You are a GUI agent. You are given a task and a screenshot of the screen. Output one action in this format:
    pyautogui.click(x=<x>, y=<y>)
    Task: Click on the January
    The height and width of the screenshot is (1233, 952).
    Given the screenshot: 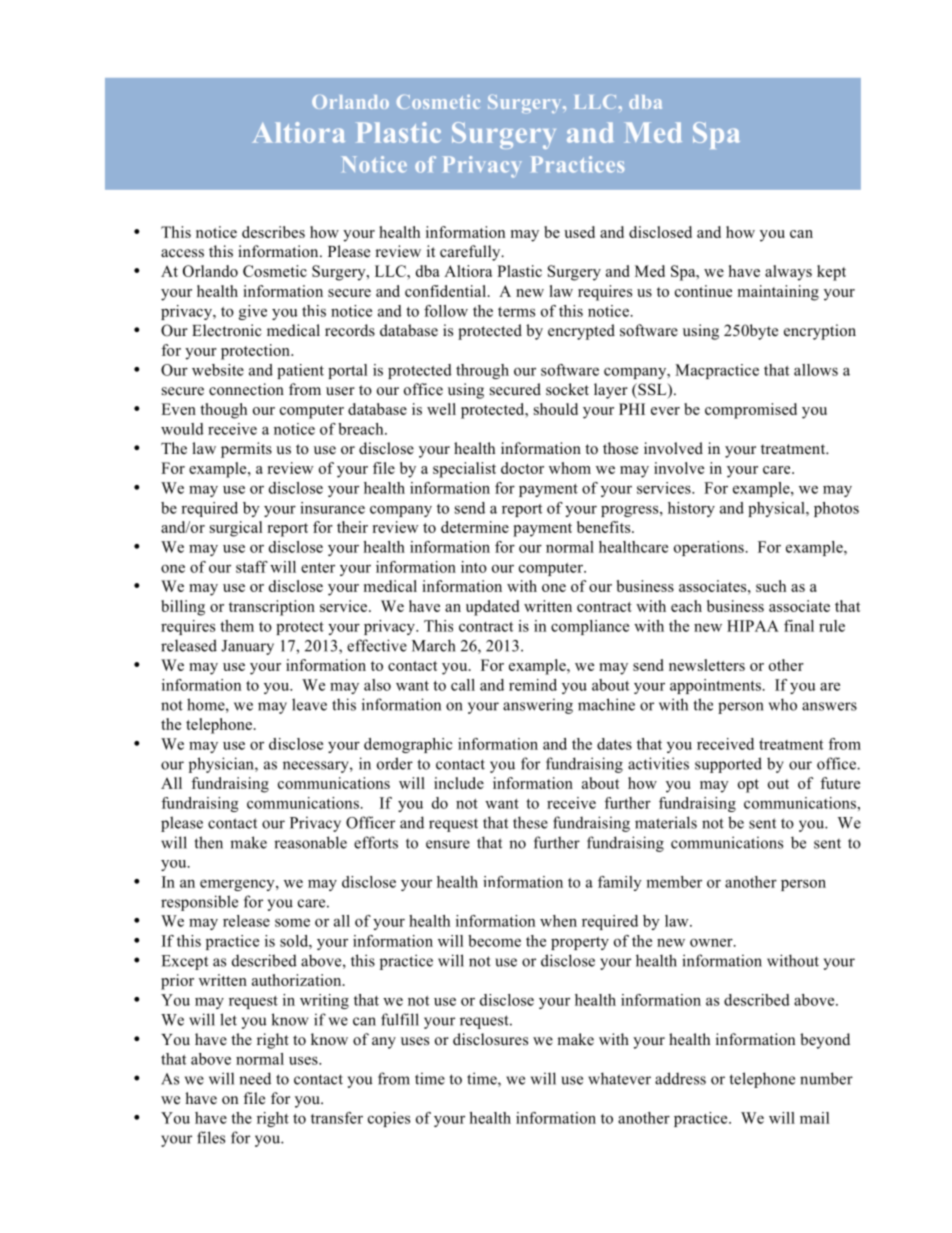 What is the action you would take?
    pyautogui.click(x=247, y=647)
